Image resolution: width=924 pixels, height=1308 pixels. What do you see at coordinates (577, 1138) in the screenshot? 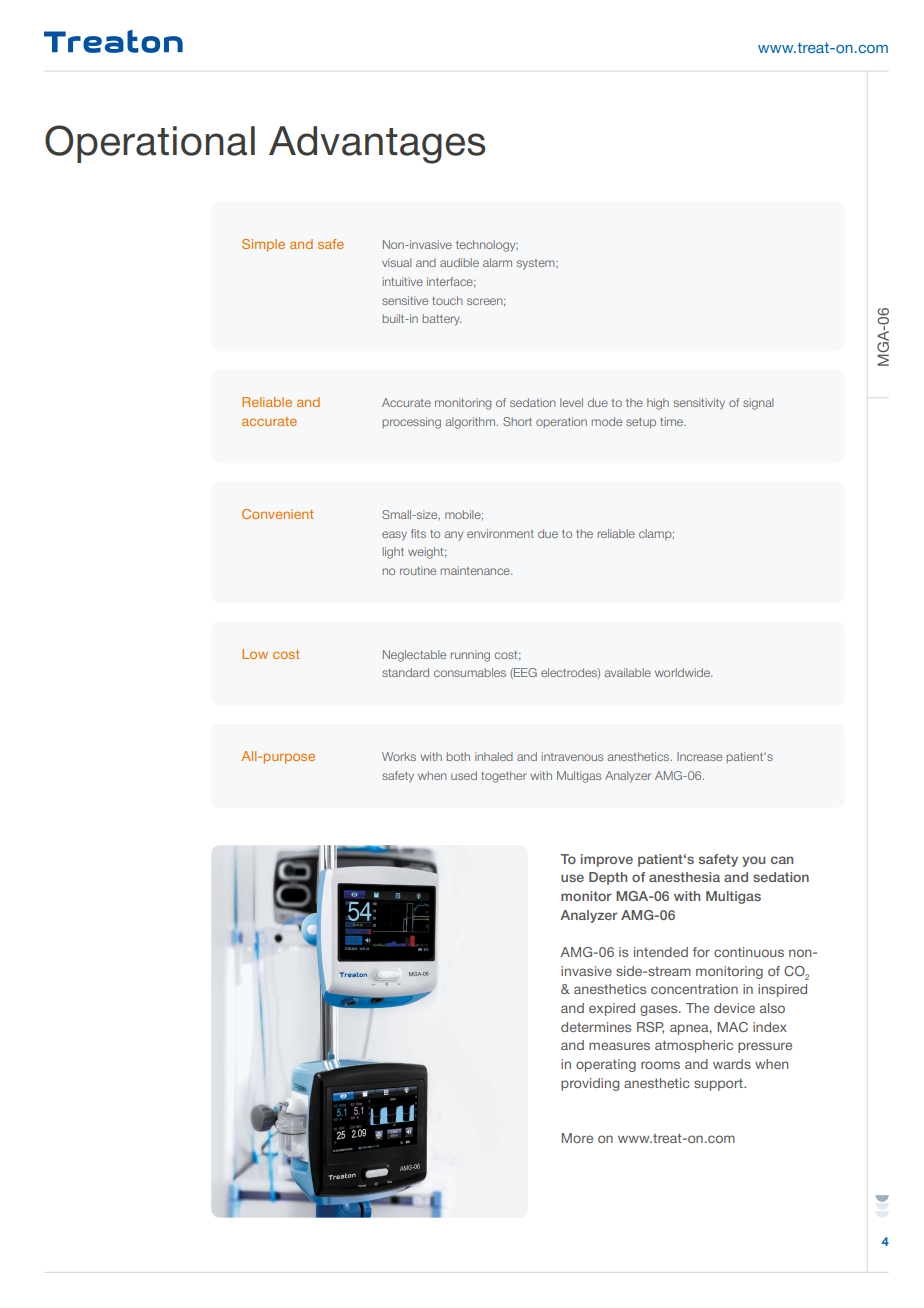
I see `More` at bounding box center [577, 1138].
